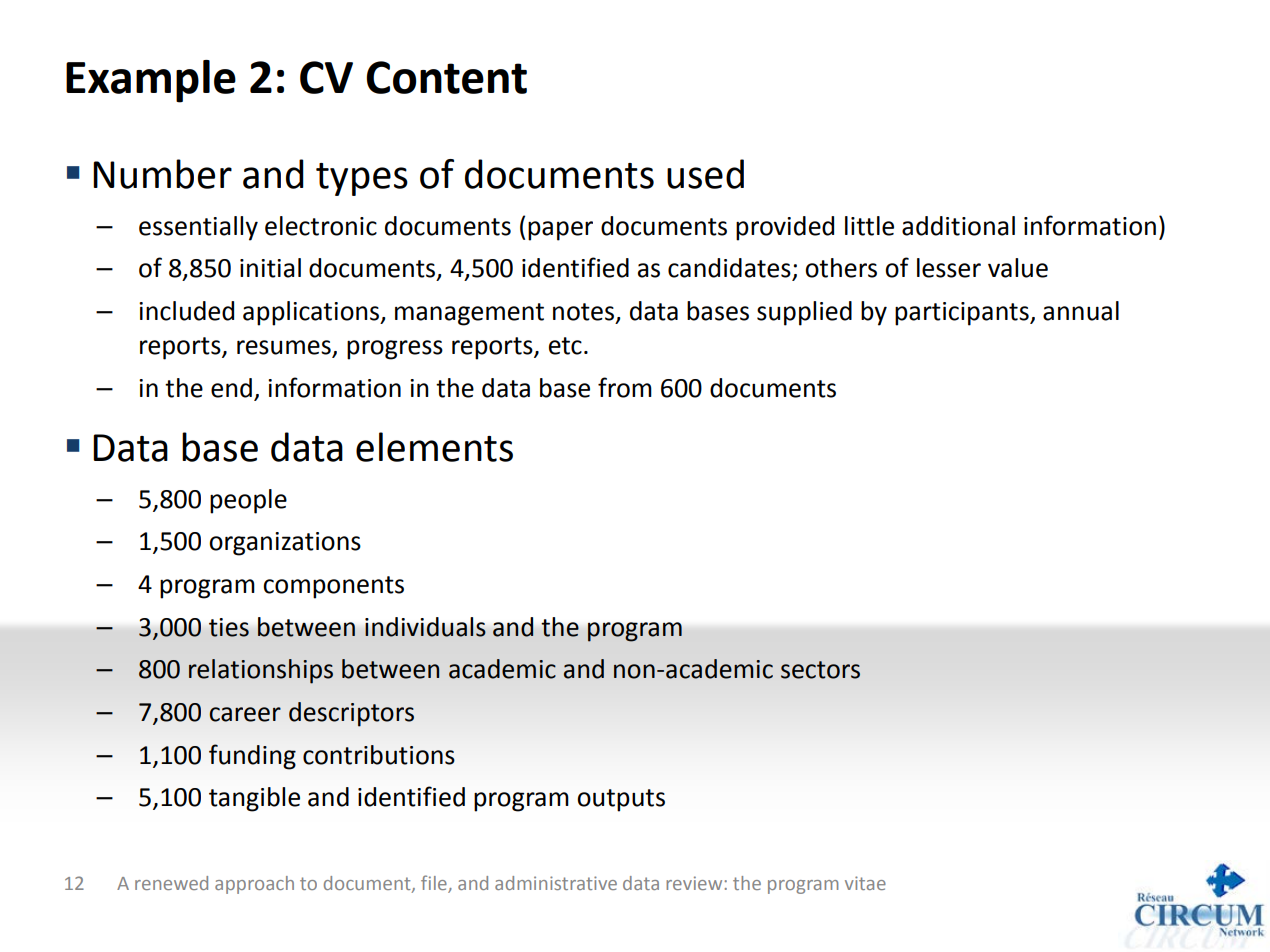  What do you see at coordinates (151, 81) in the screenshot?
I see `Example` at bounding box center [151, 81].
